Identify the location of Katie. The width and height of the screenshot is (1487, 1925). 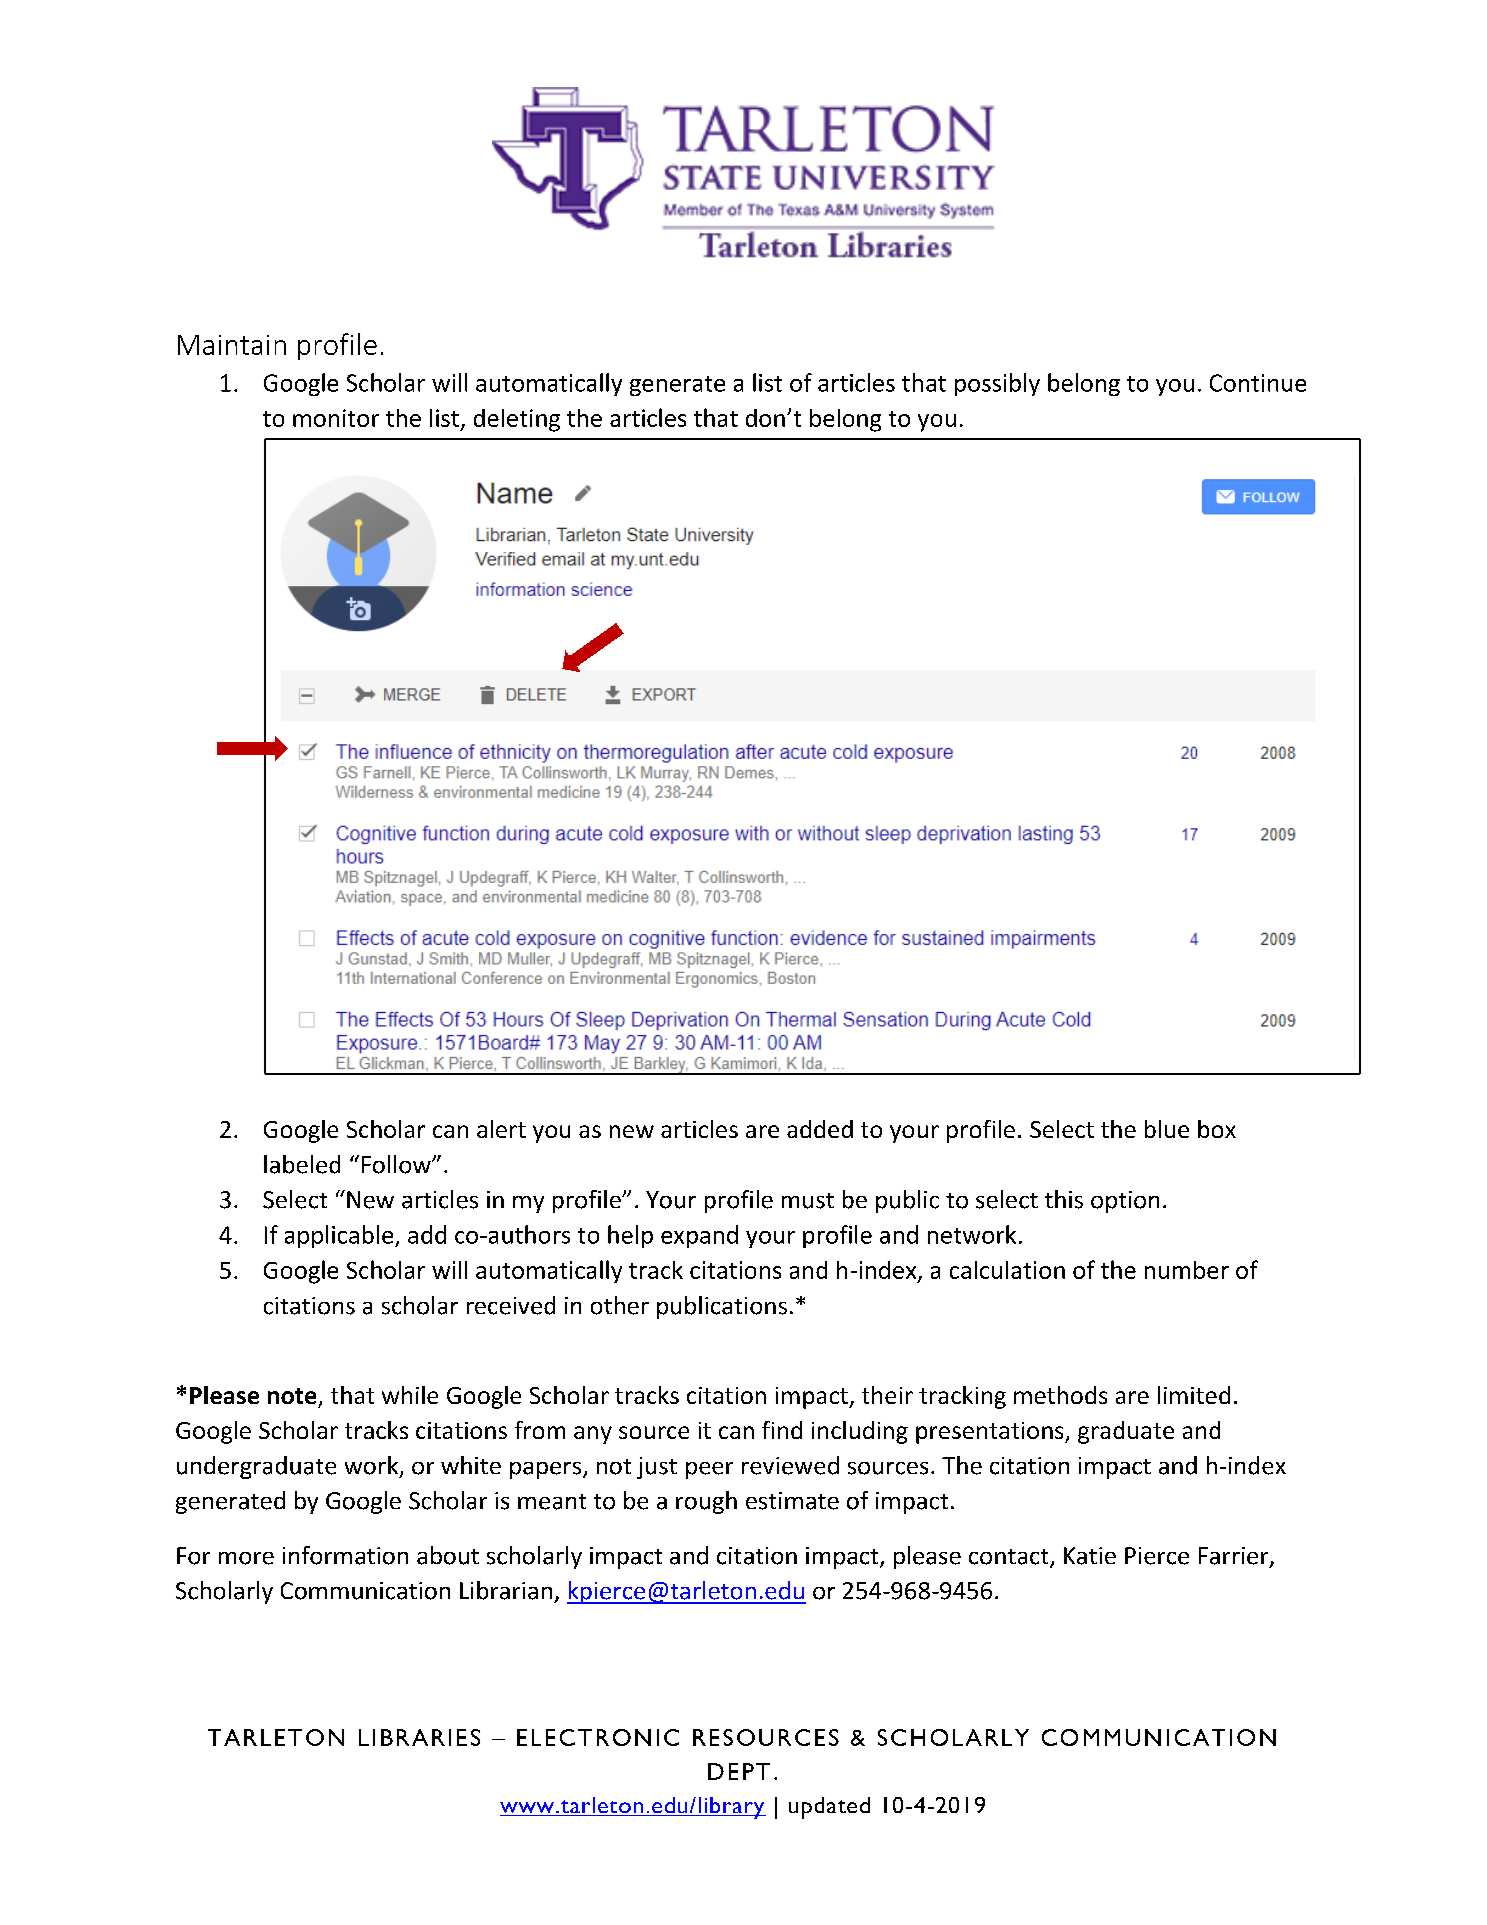
(1090, 1556).
